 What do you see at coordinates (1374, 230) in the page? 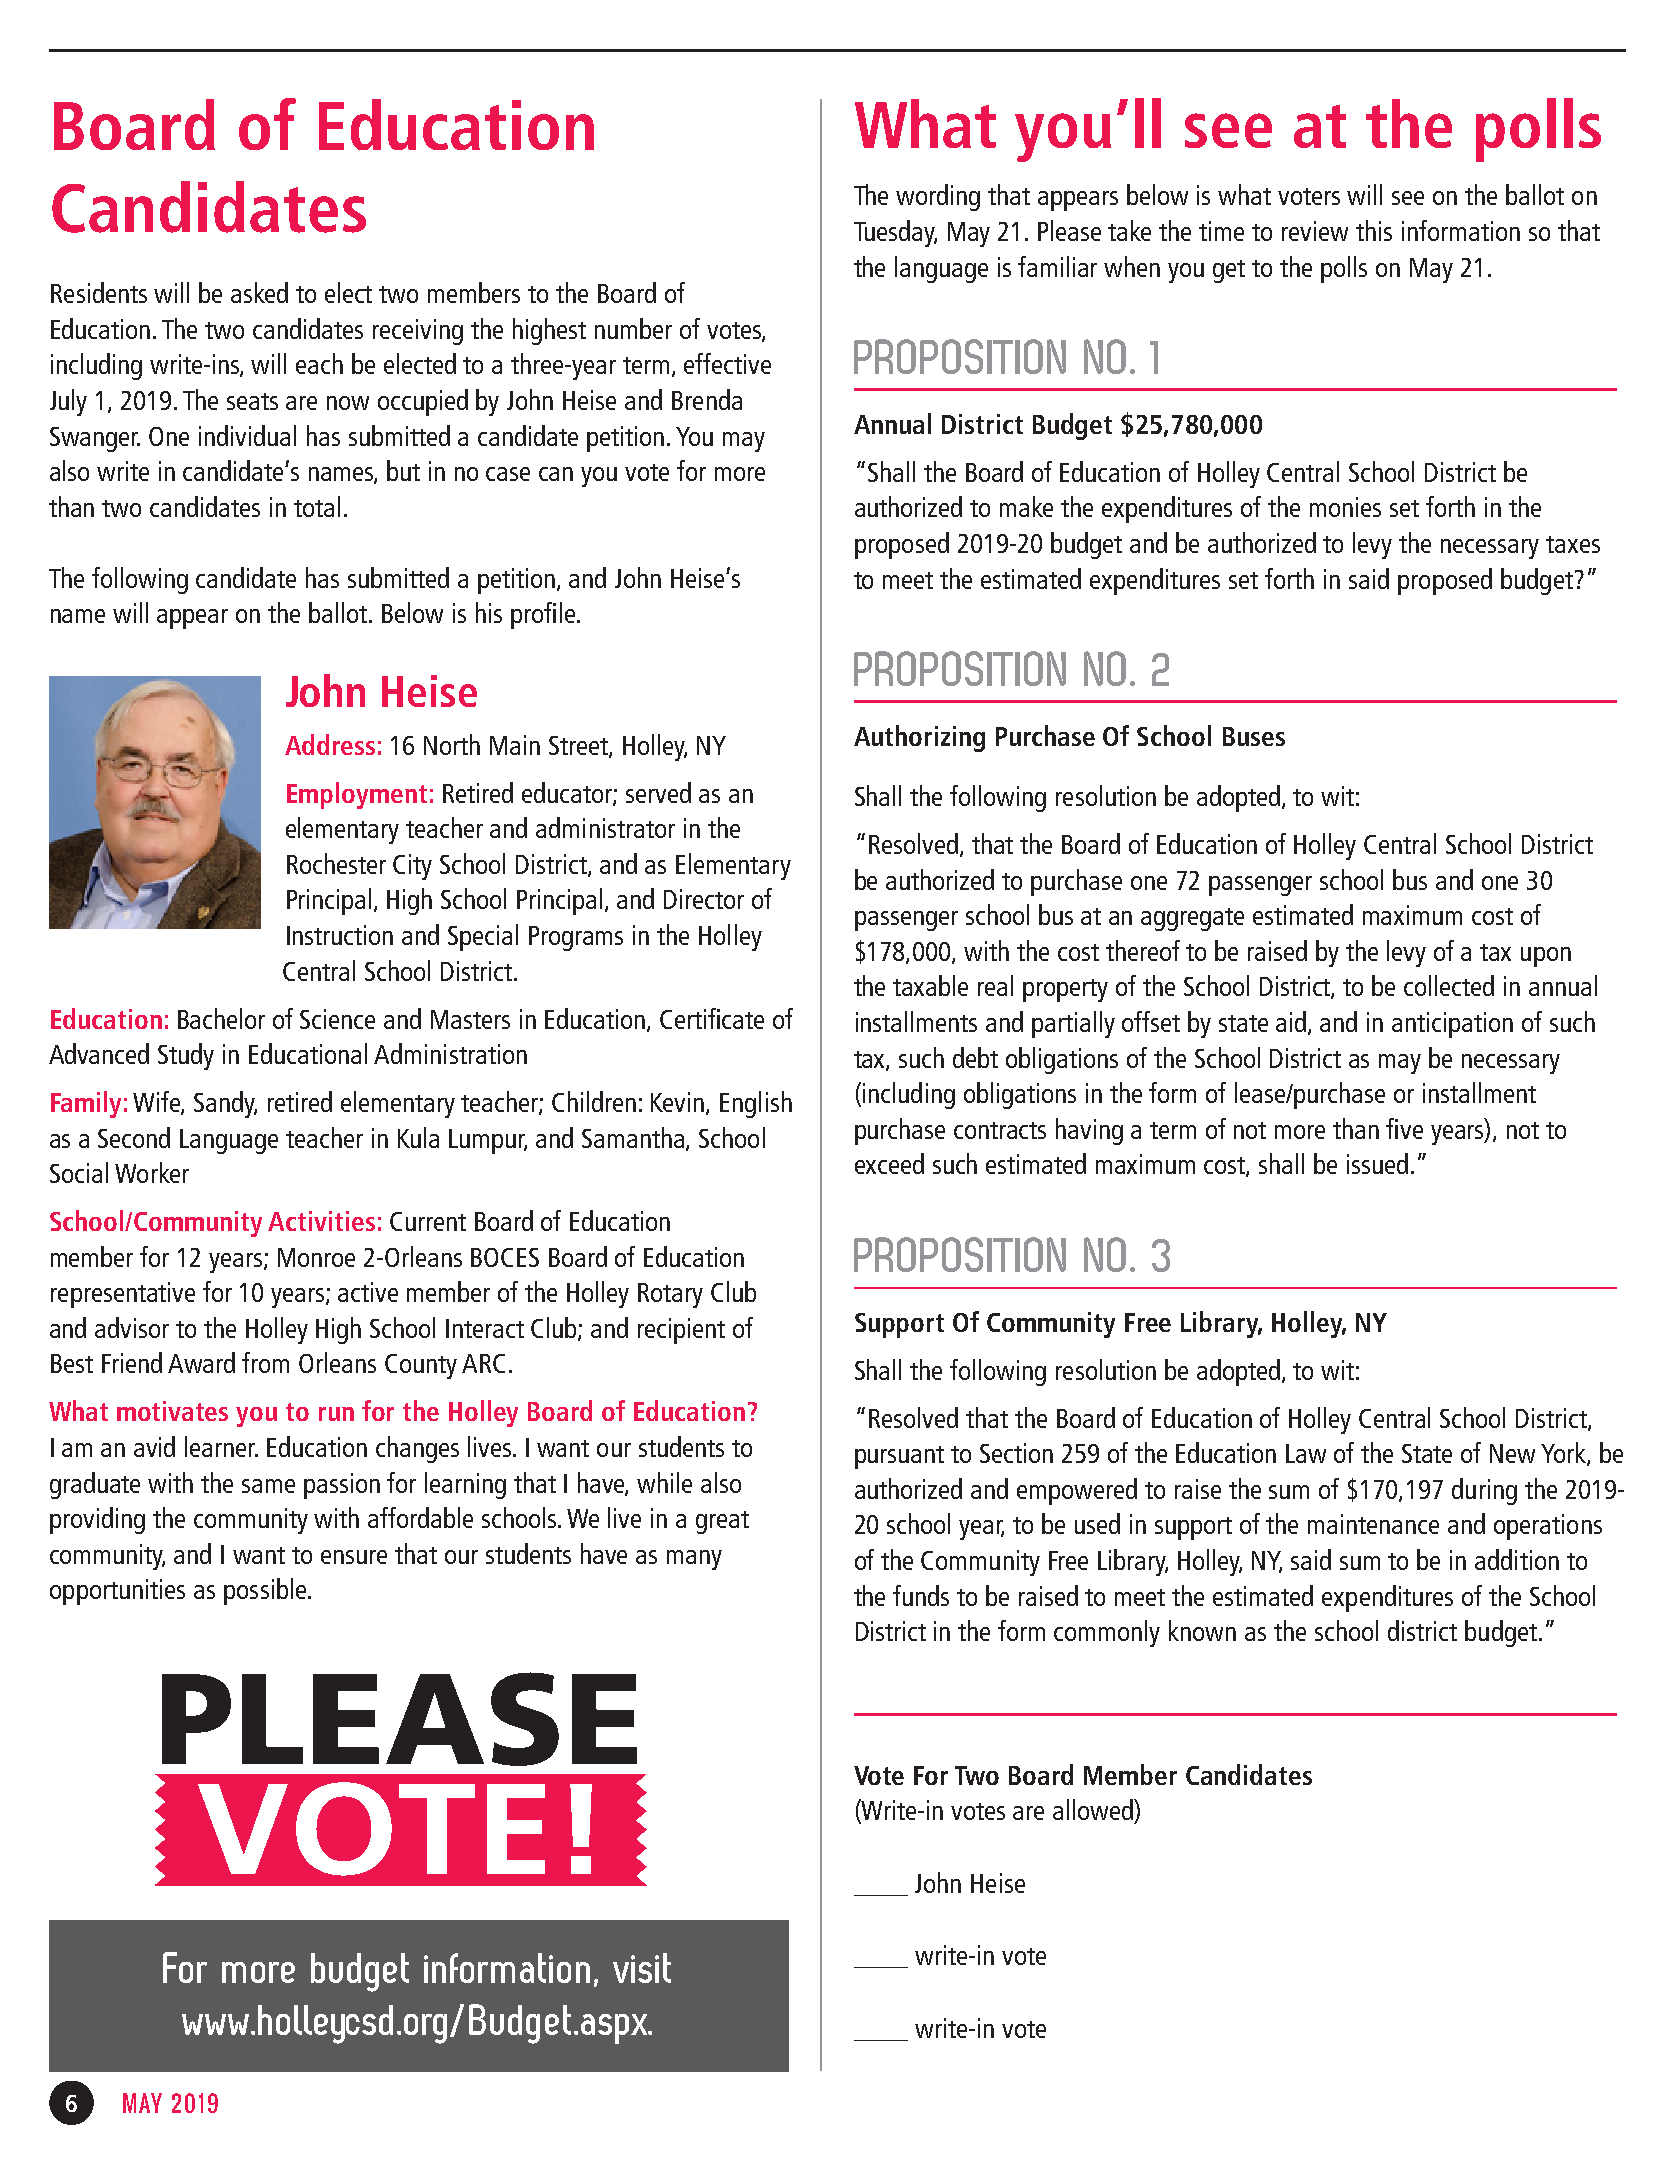
I see `this` at bounding box center [1374, 230].
